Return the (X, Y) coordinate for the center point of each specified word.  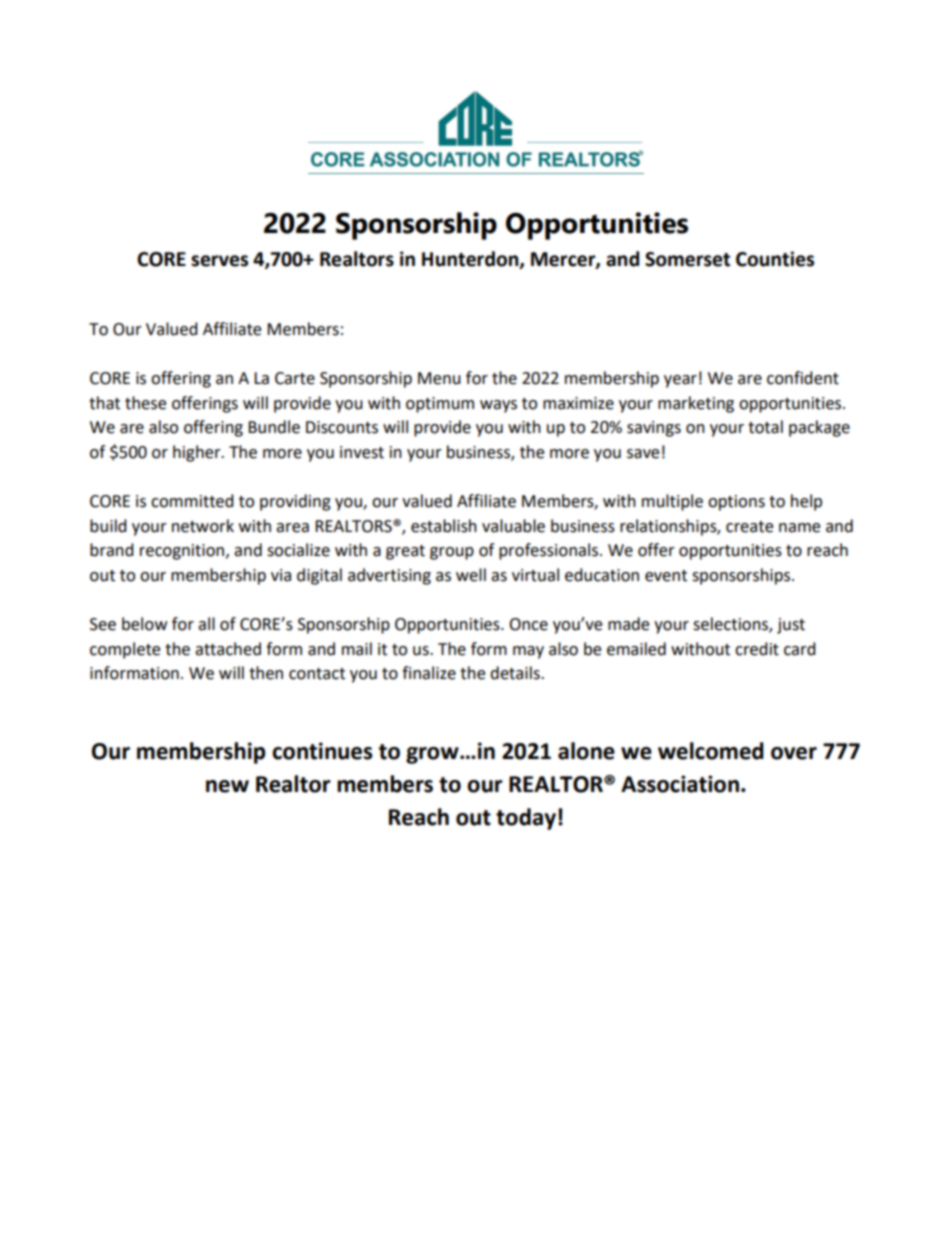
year (680, 381)
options (736, 503)
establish (444, 526)
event (666, 576)
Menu (439, 378)
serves (219, 261)
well (471, 575)
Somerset (687, 259)
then (266, 673)
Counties (775, 259)
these (145, 403)
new (227, 786)
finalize (429, 673)
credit (757, 649)
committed (192, 501)
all (206, 624)
